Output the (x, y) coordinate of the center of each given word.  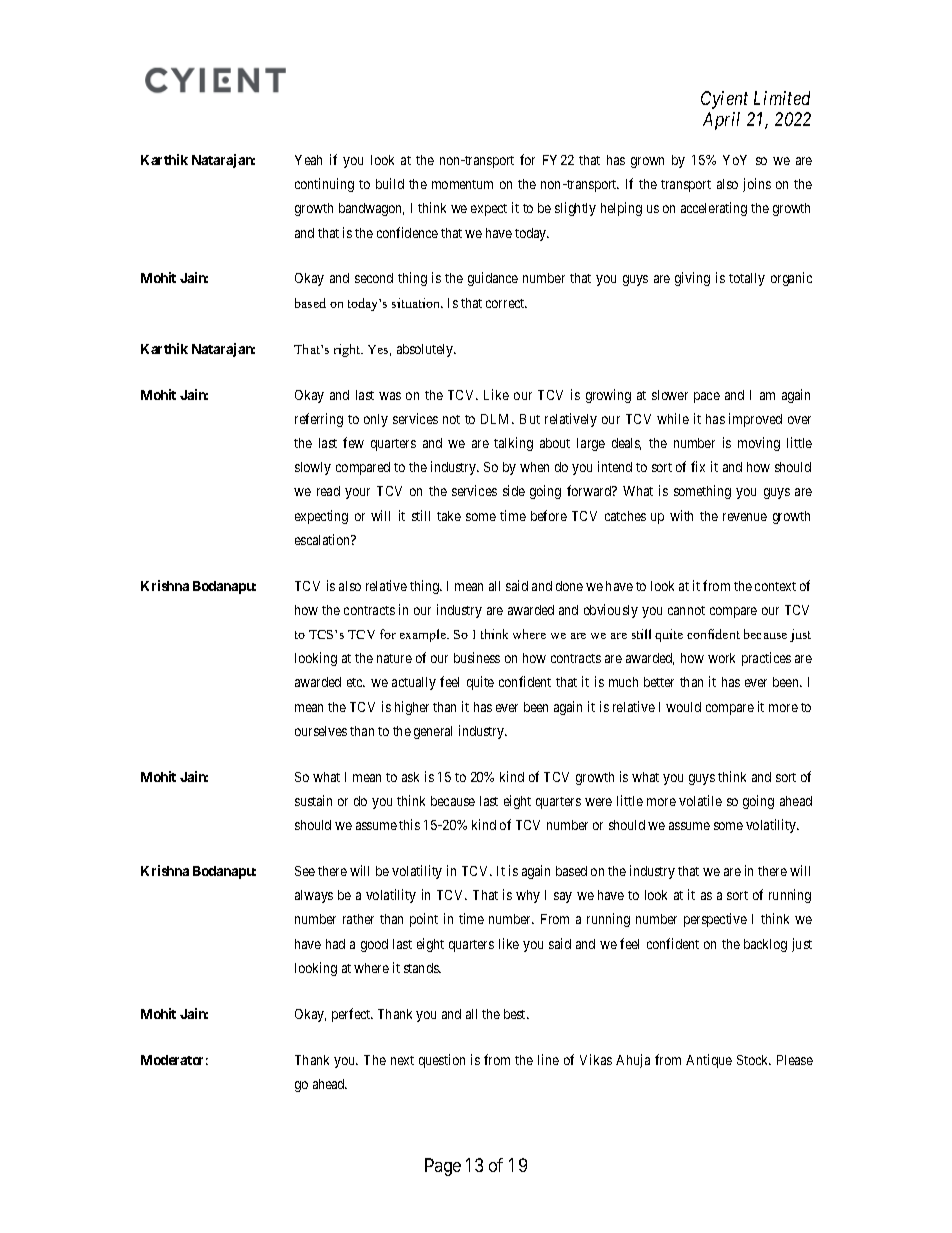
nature (394, 658)
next (402, 1060)
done (569, 586)
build (390, 183)
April (721, 121)
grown (647, 162)
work (721, 658)
